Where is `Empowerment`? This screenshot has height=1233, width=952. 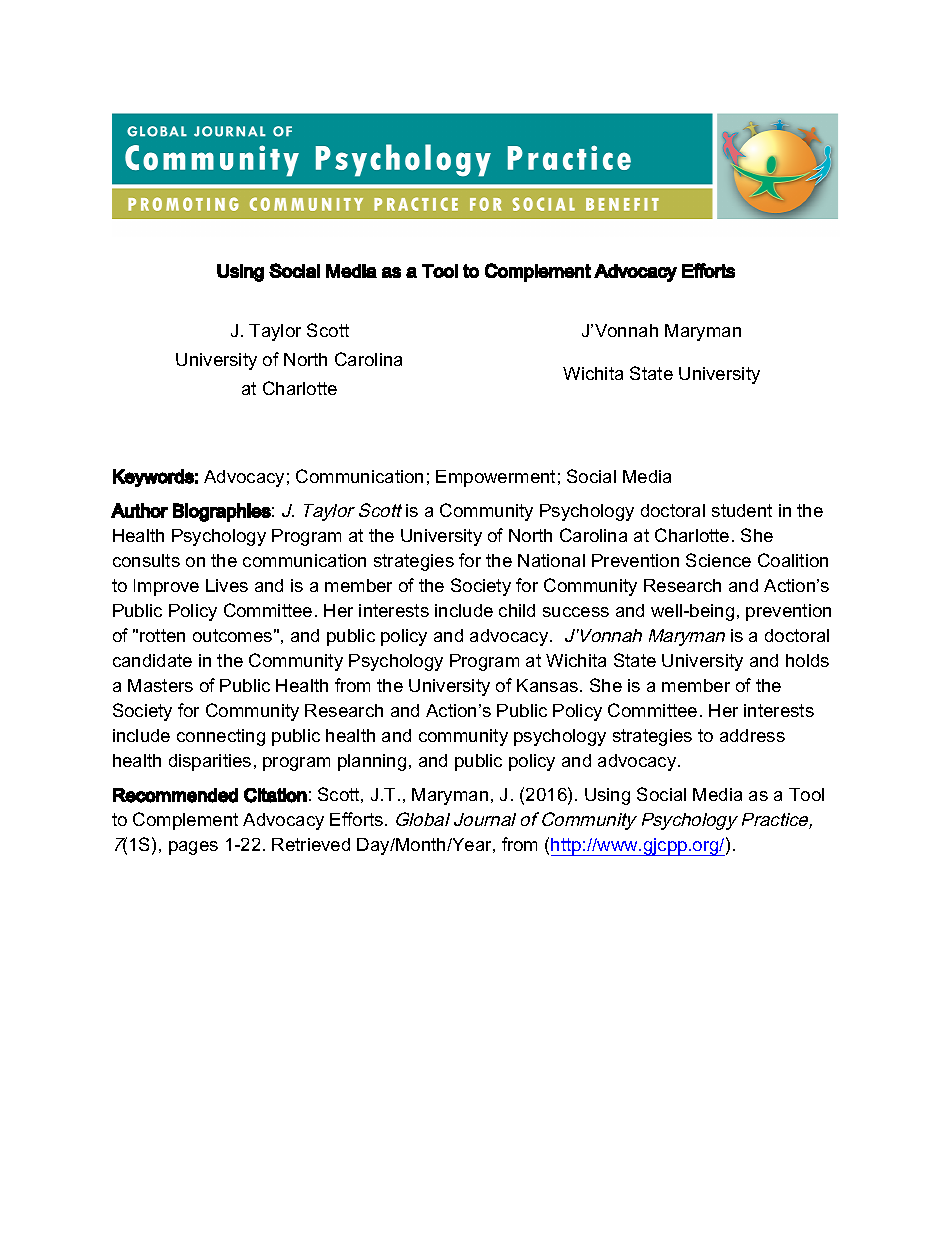 Empowerment is located at coordinates (495, 478).
